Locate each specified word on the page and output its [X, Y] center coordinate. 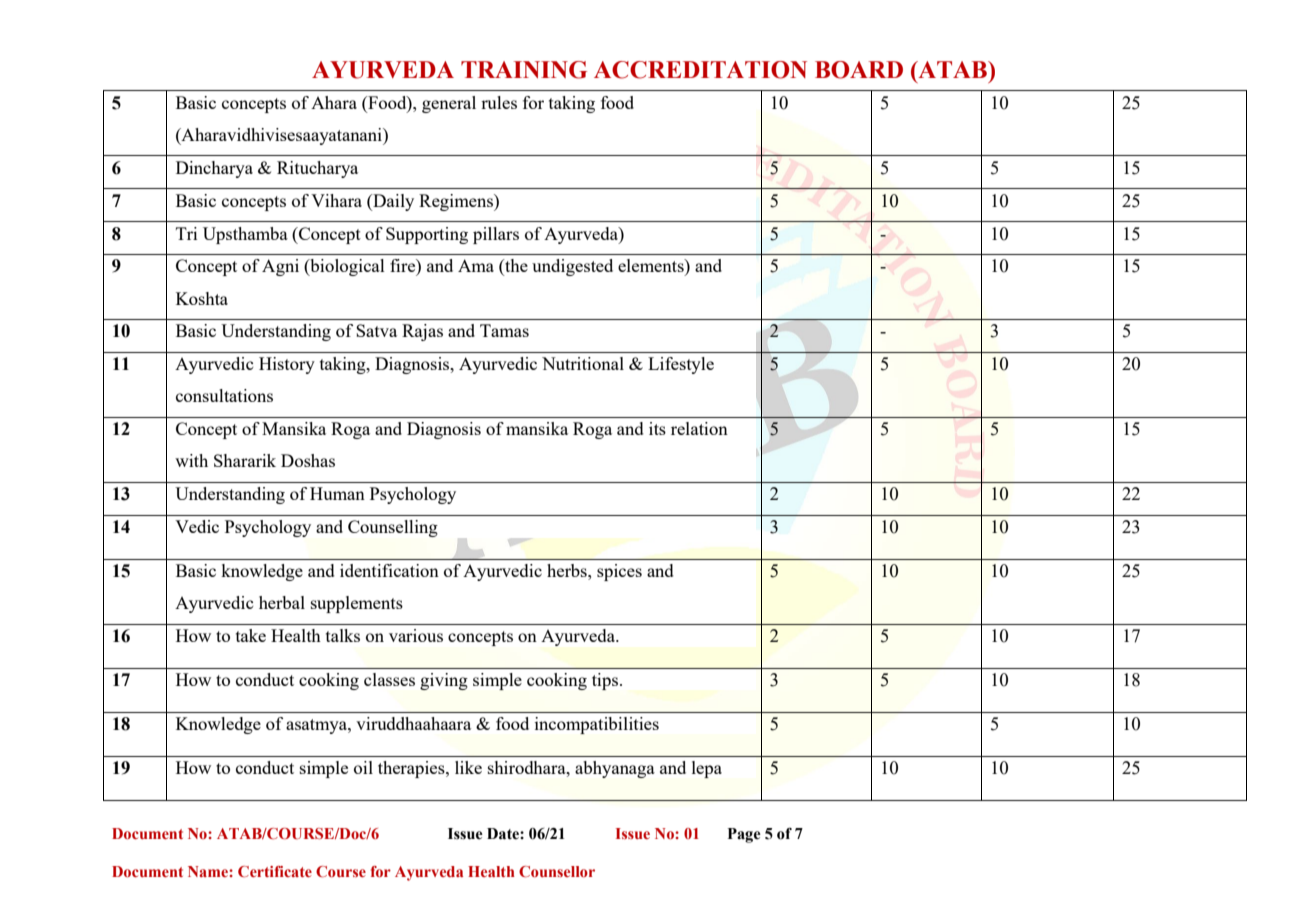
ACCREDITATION [700, 70]
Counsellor [557, 872]
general [449, 104]
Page [744, 835]
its [657, 428]
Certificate [275, 871]
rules [499, 102]
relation [699, 428]
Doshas [308, 460]
